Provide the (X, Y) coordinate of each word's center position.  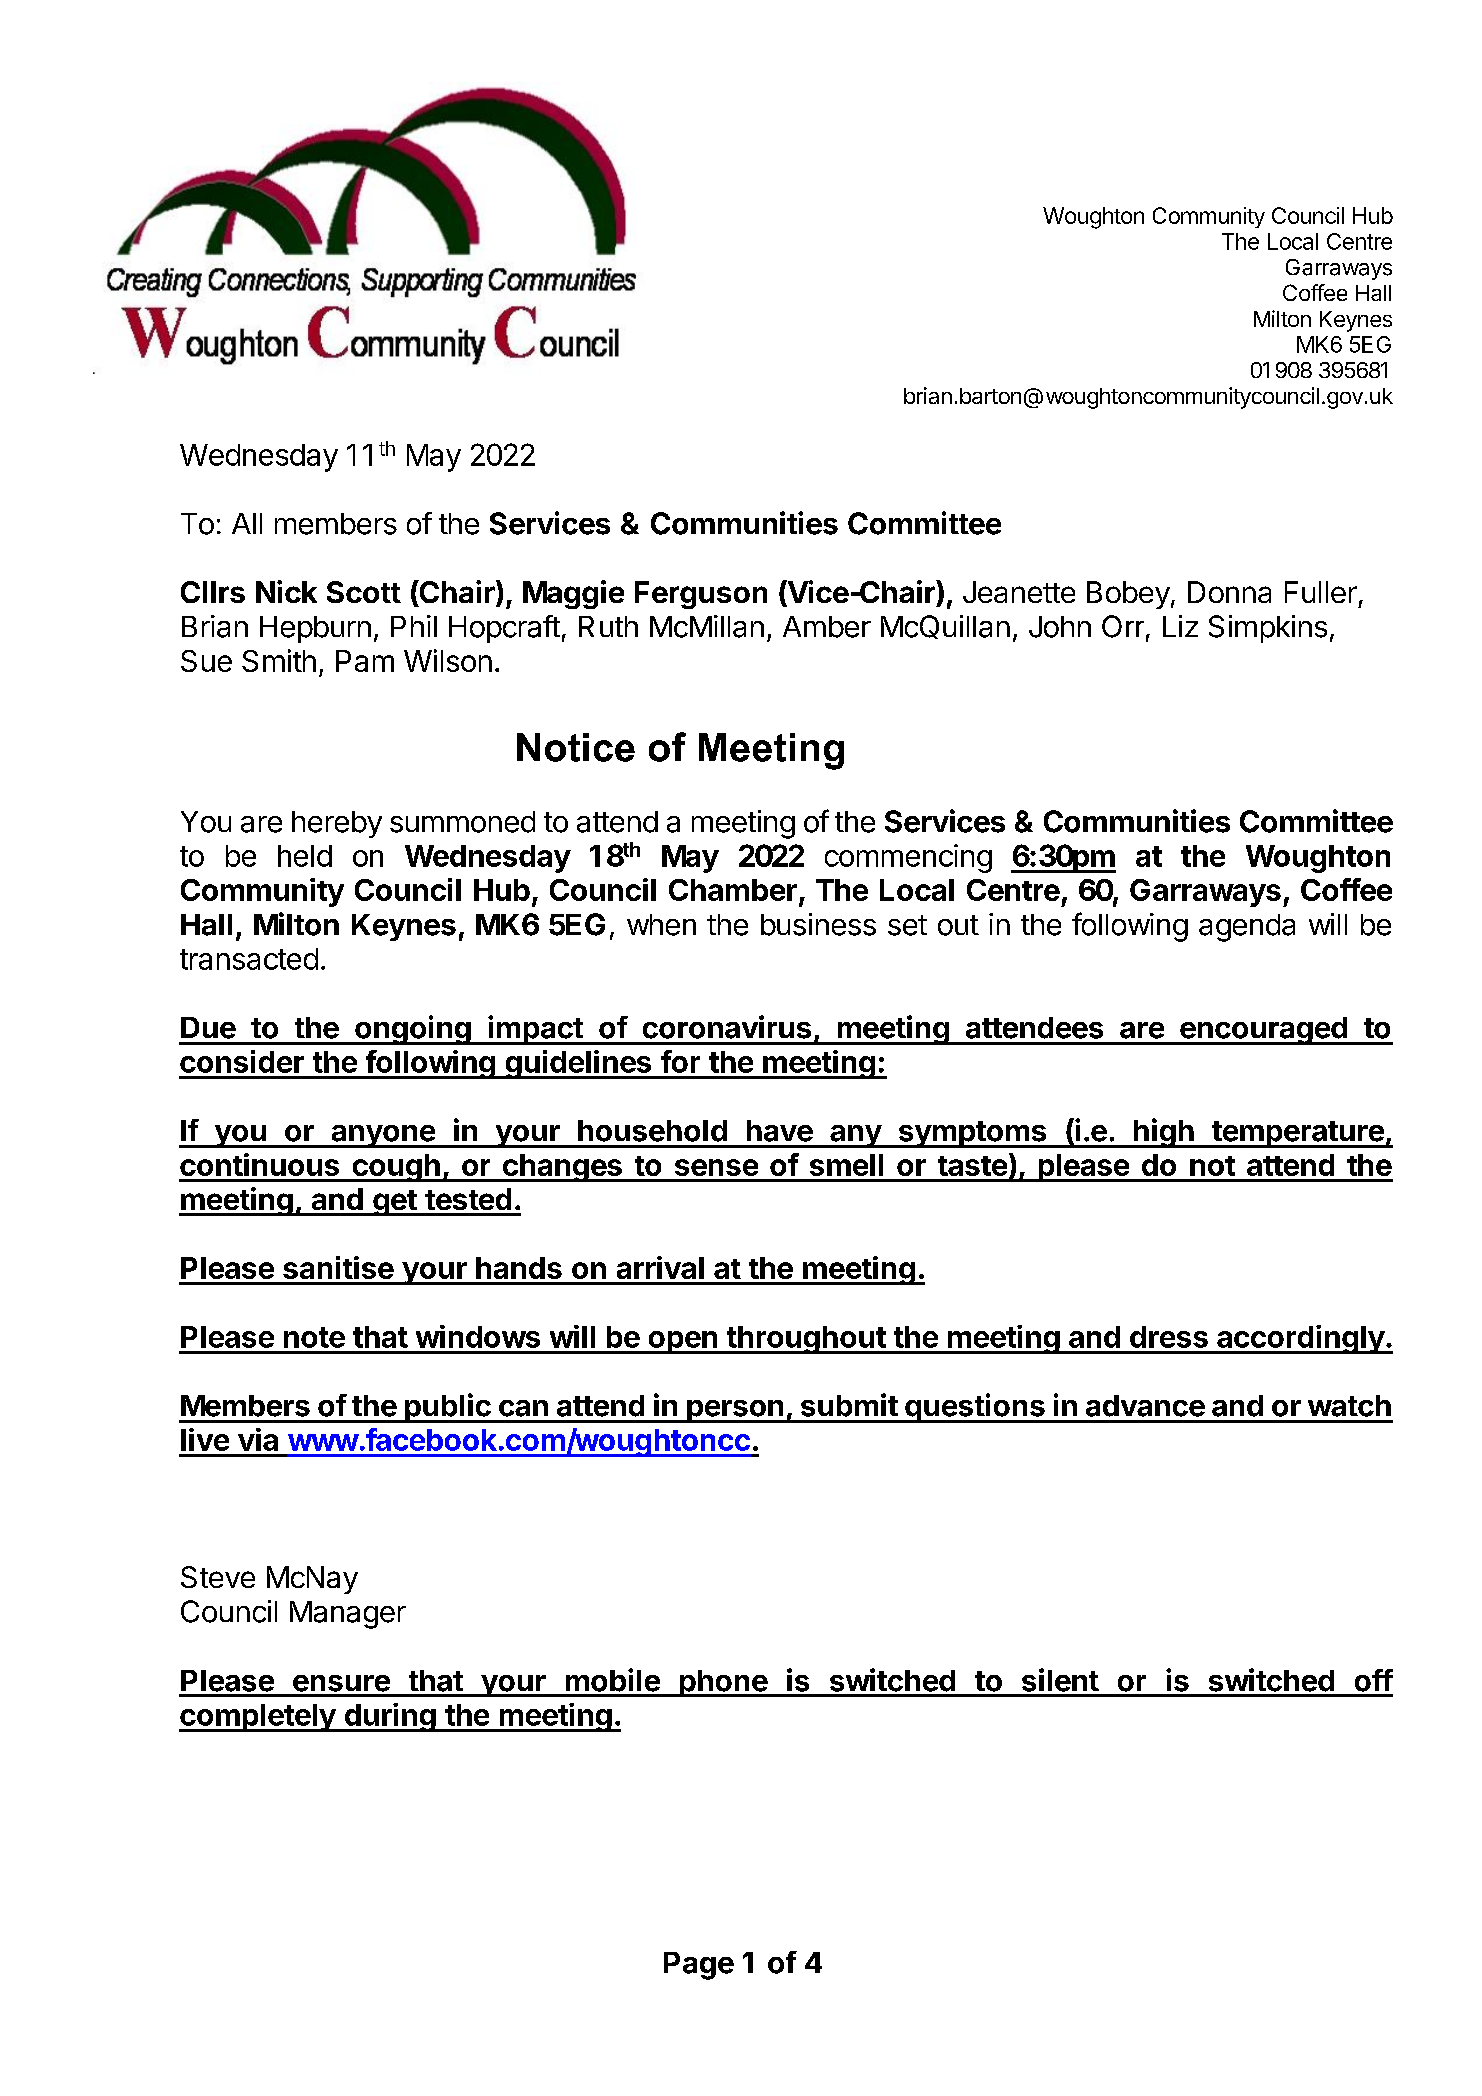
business (818, 924)
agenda (1247, 928)
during (389, 1717)
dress (1169, 1337)
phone (723, 1683)
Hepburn (315, 629)
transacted (249, 959)
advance (1145, 1406)
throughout (806, 1340)
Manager (348, 1615)
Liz (1180, 626)
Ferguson (701, 595)
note (314, 1337)
